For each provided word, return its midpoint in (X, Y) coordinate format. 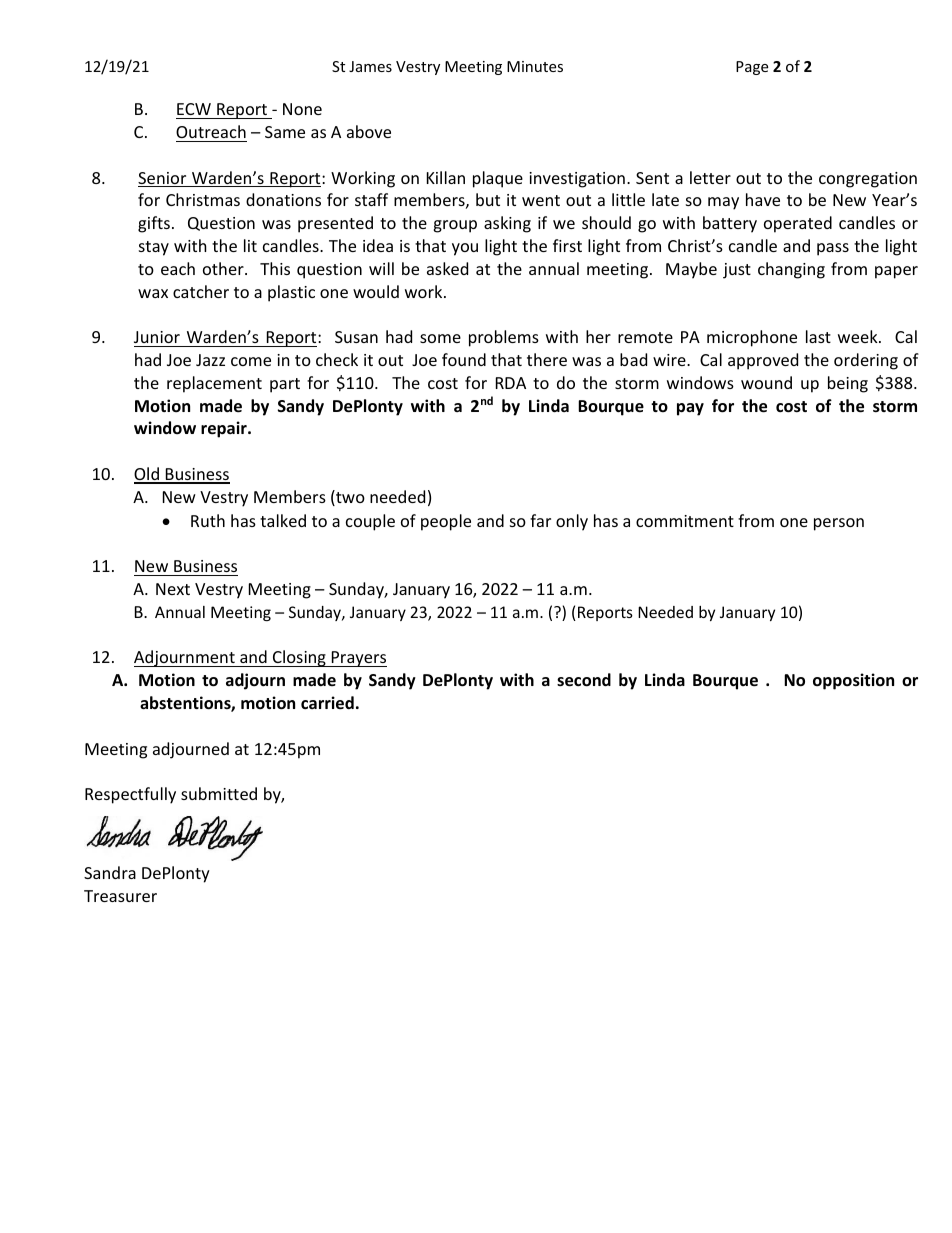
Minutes (535, 66)
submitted (219, 793)
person (839, 524)
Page (752, 68)
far (540, 520)
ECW (194, 109)
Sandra (110, 872)
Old (147, 475)
